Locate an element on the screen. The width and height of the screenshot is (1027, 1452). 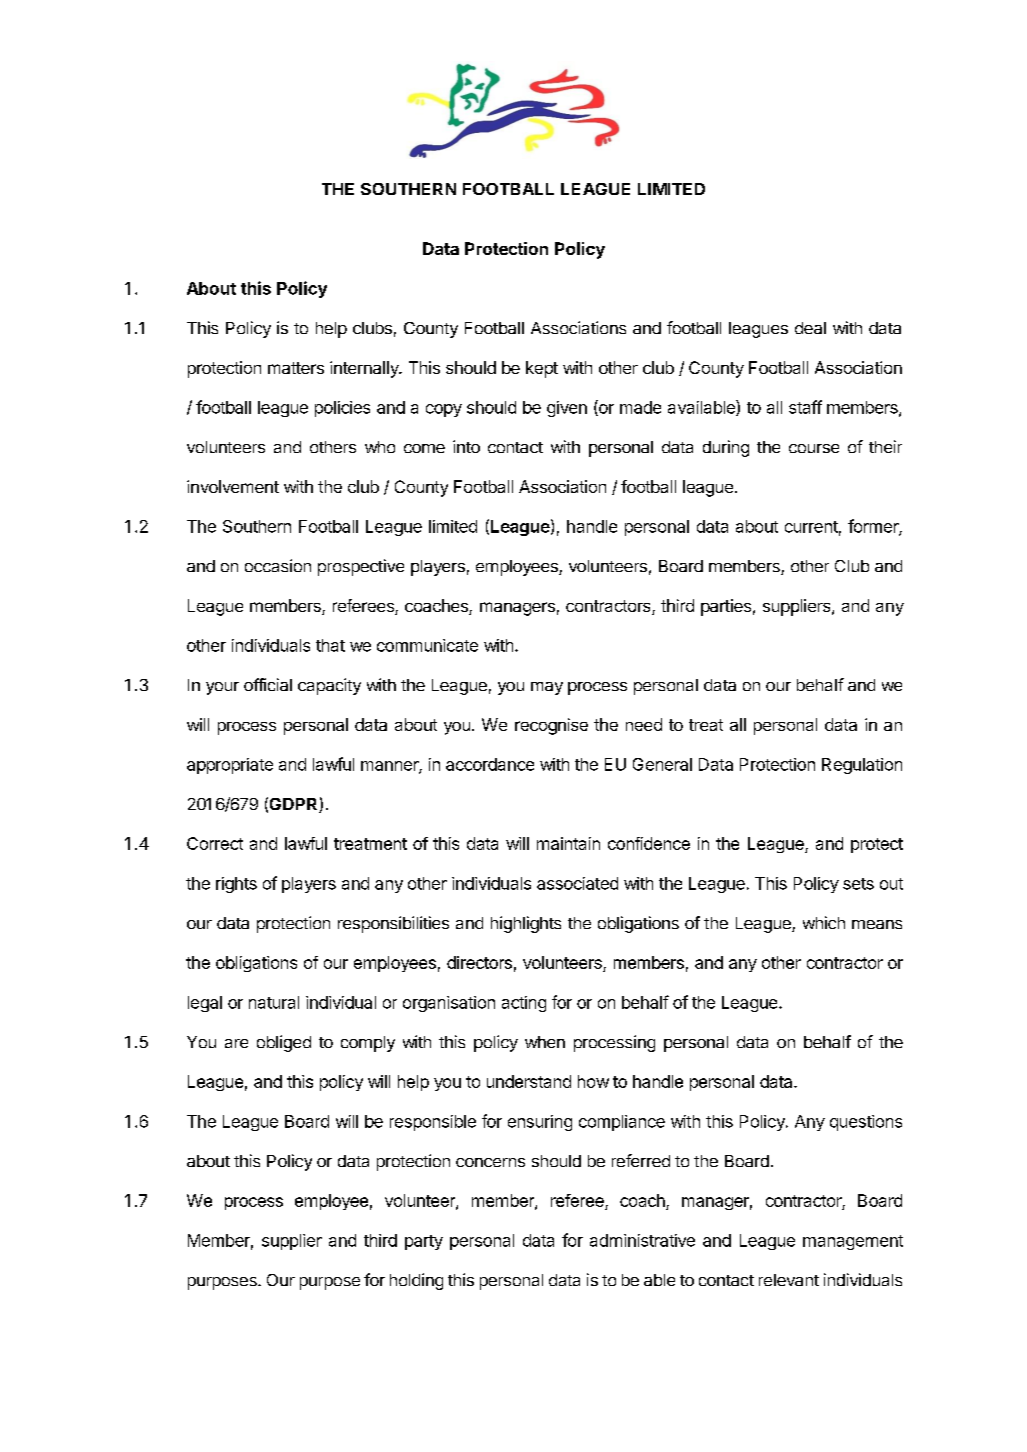
holding is located at coordinates (416, 1281).
